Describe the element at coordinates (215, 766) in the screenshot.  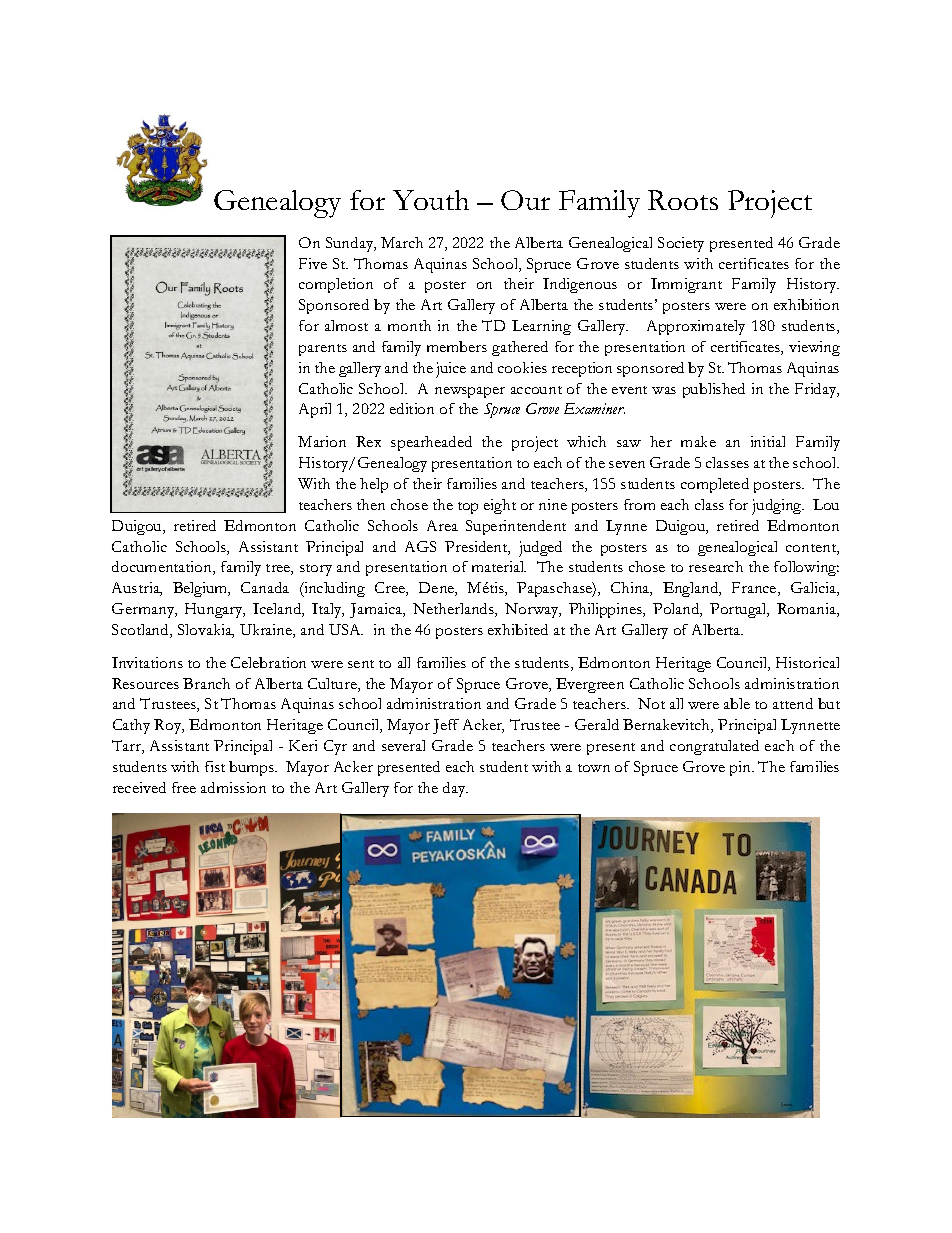
I see `fist` at that location.
